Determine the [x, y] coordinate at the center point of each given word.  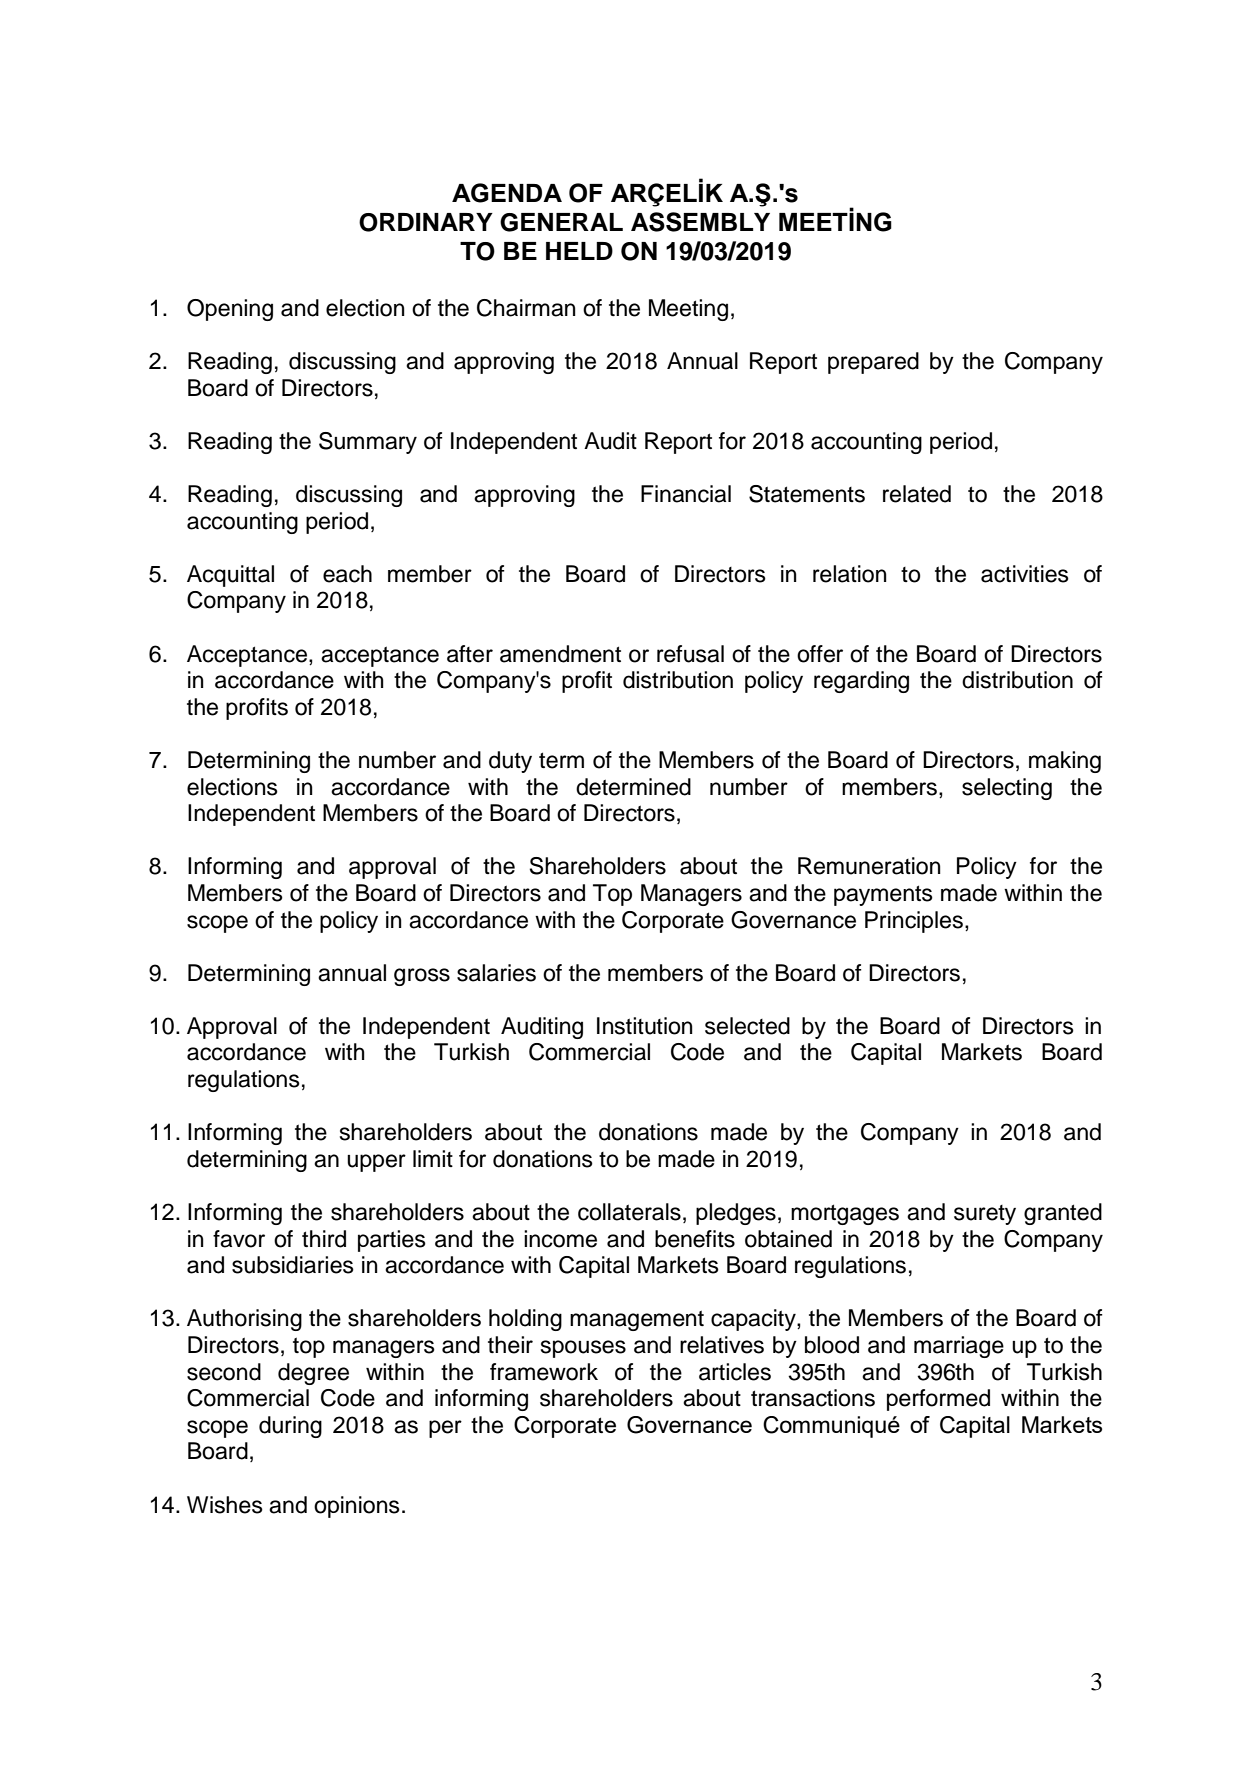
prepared [873, 363]
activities [1025, 574]
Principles [914, 922]
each [347, 574]
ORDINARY [426, 222]
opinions [357, 1507]
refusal [690, 654]
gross [422, 977]
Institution [645, 1026]
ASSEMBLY [700, 222]
